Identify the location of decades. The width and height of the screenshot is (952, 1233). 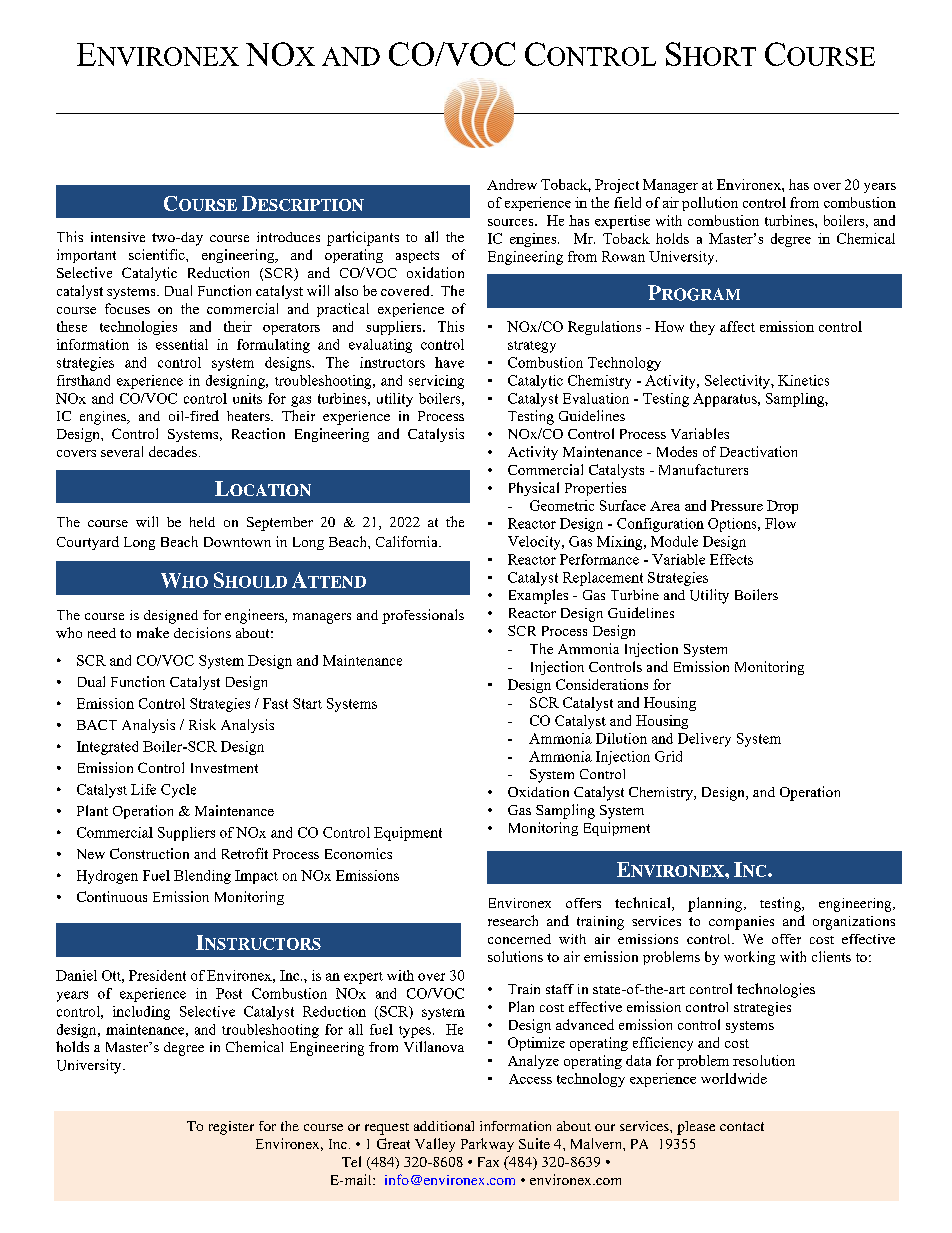
(174, 451).
